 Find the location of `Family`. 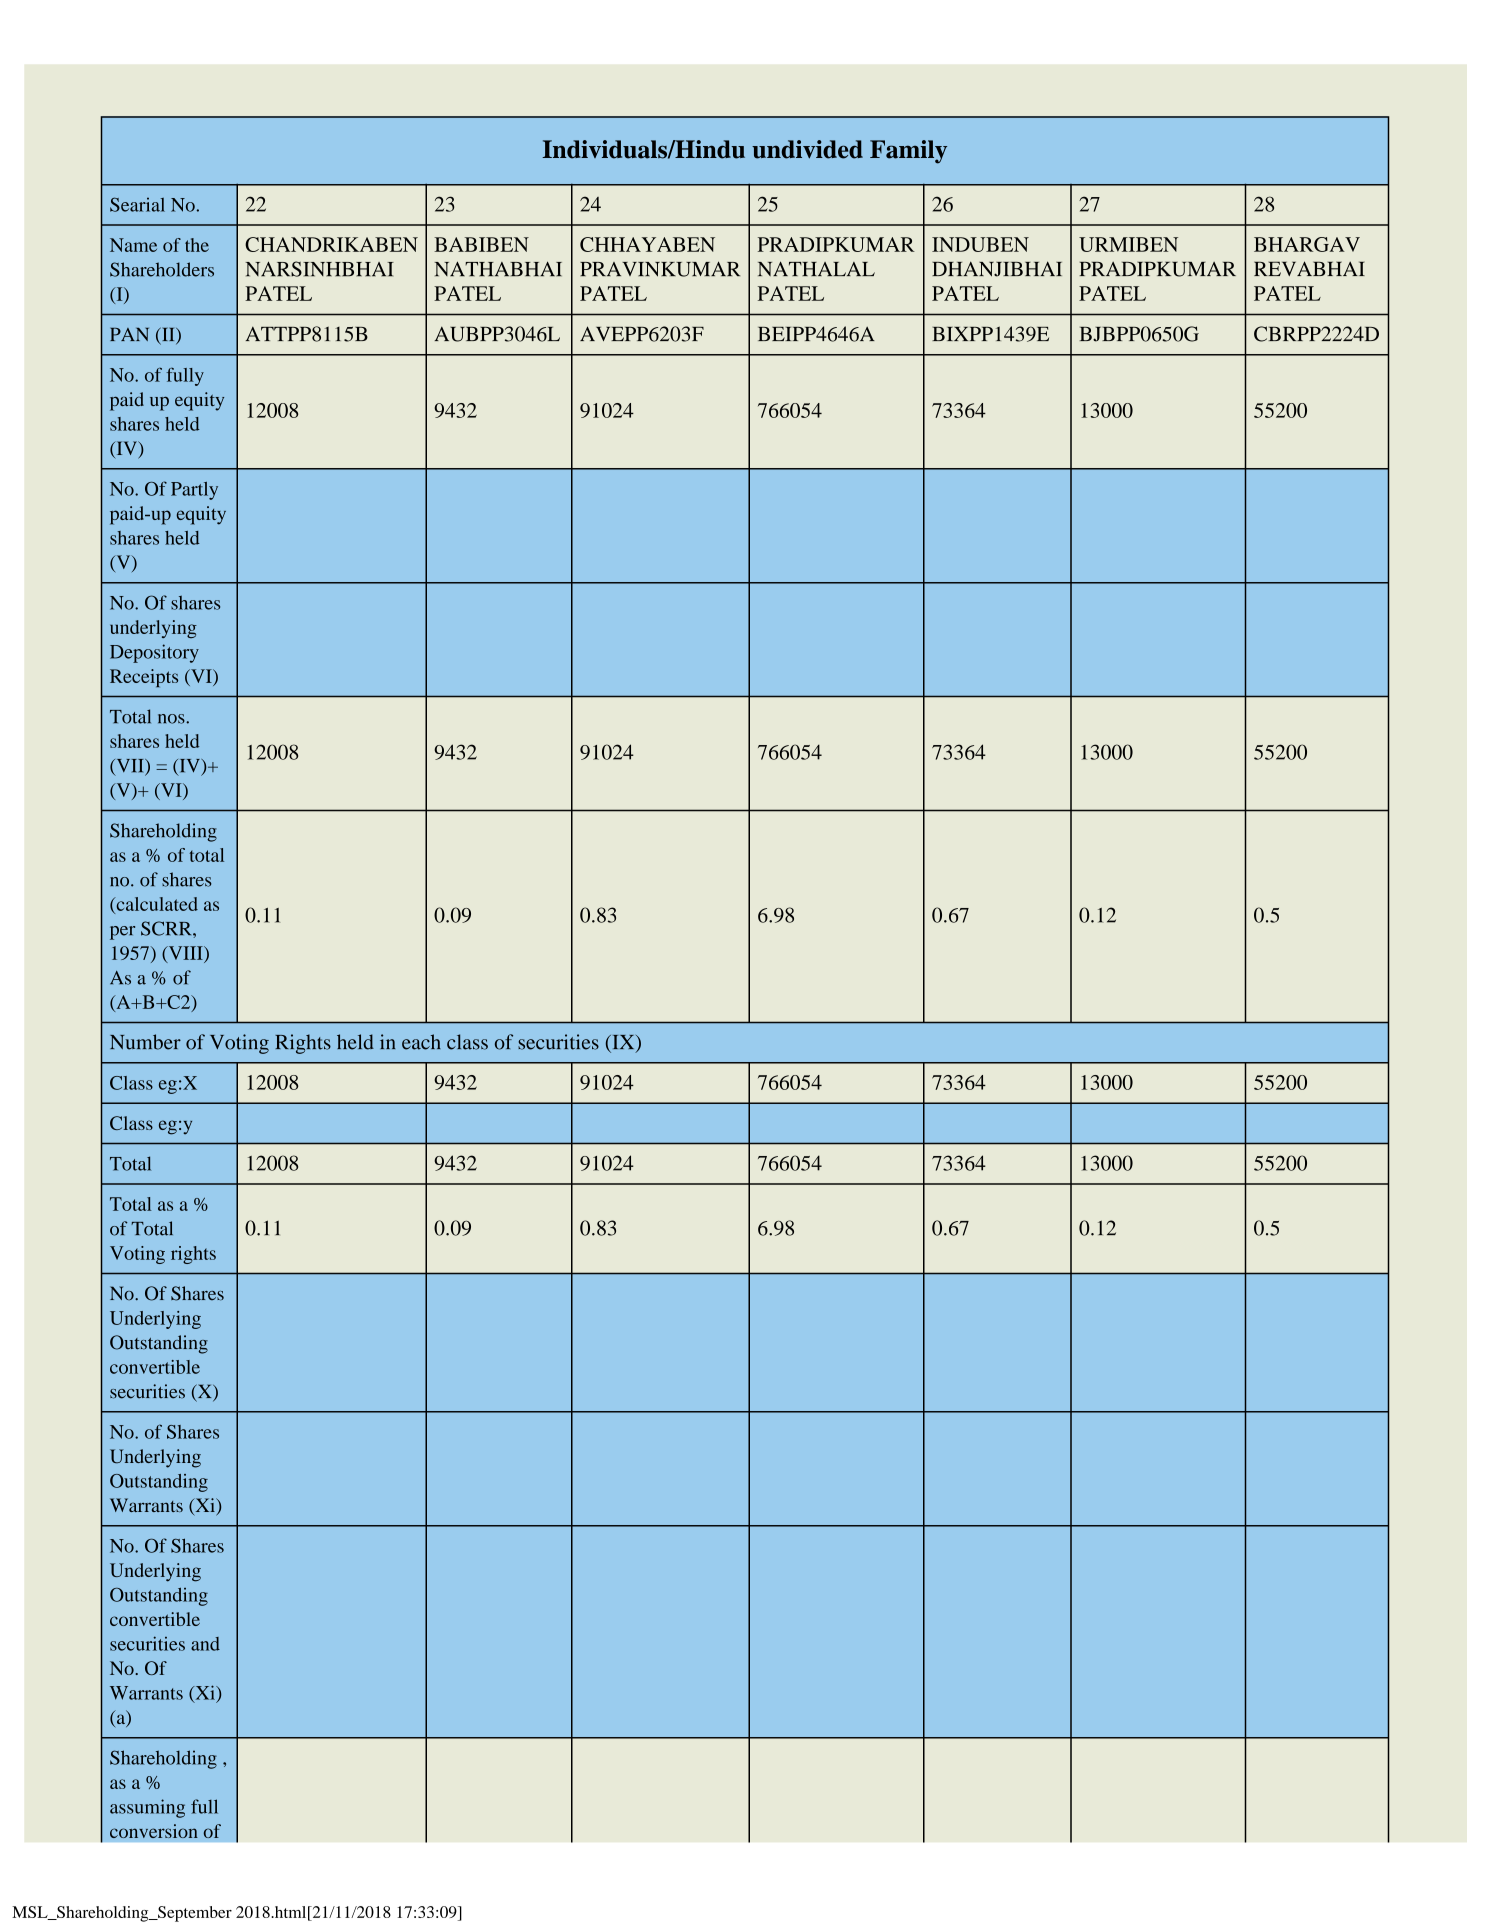

Family is located at coordinates (908, 152).
